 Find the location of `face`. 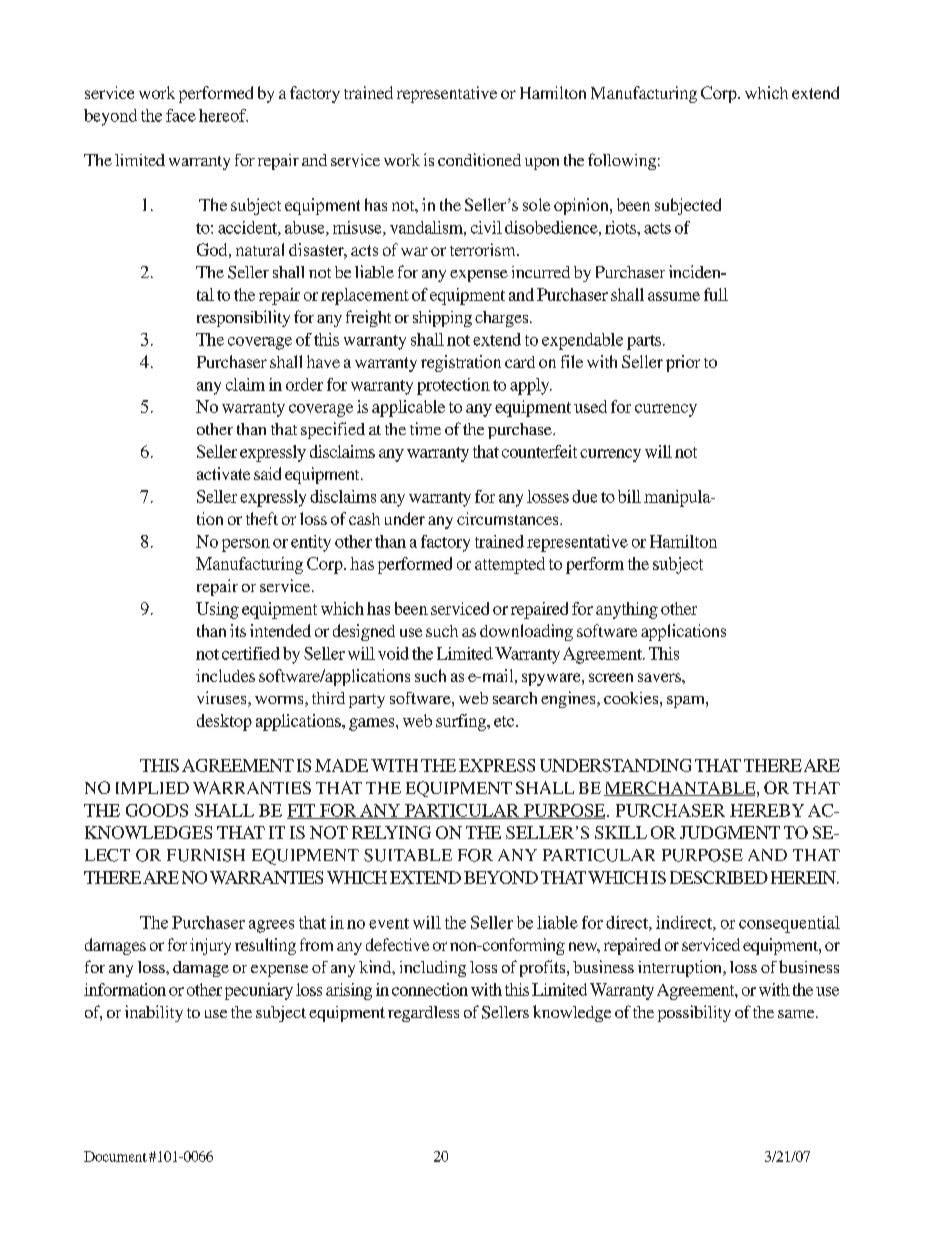

face is located at coordinates (181, 115).
